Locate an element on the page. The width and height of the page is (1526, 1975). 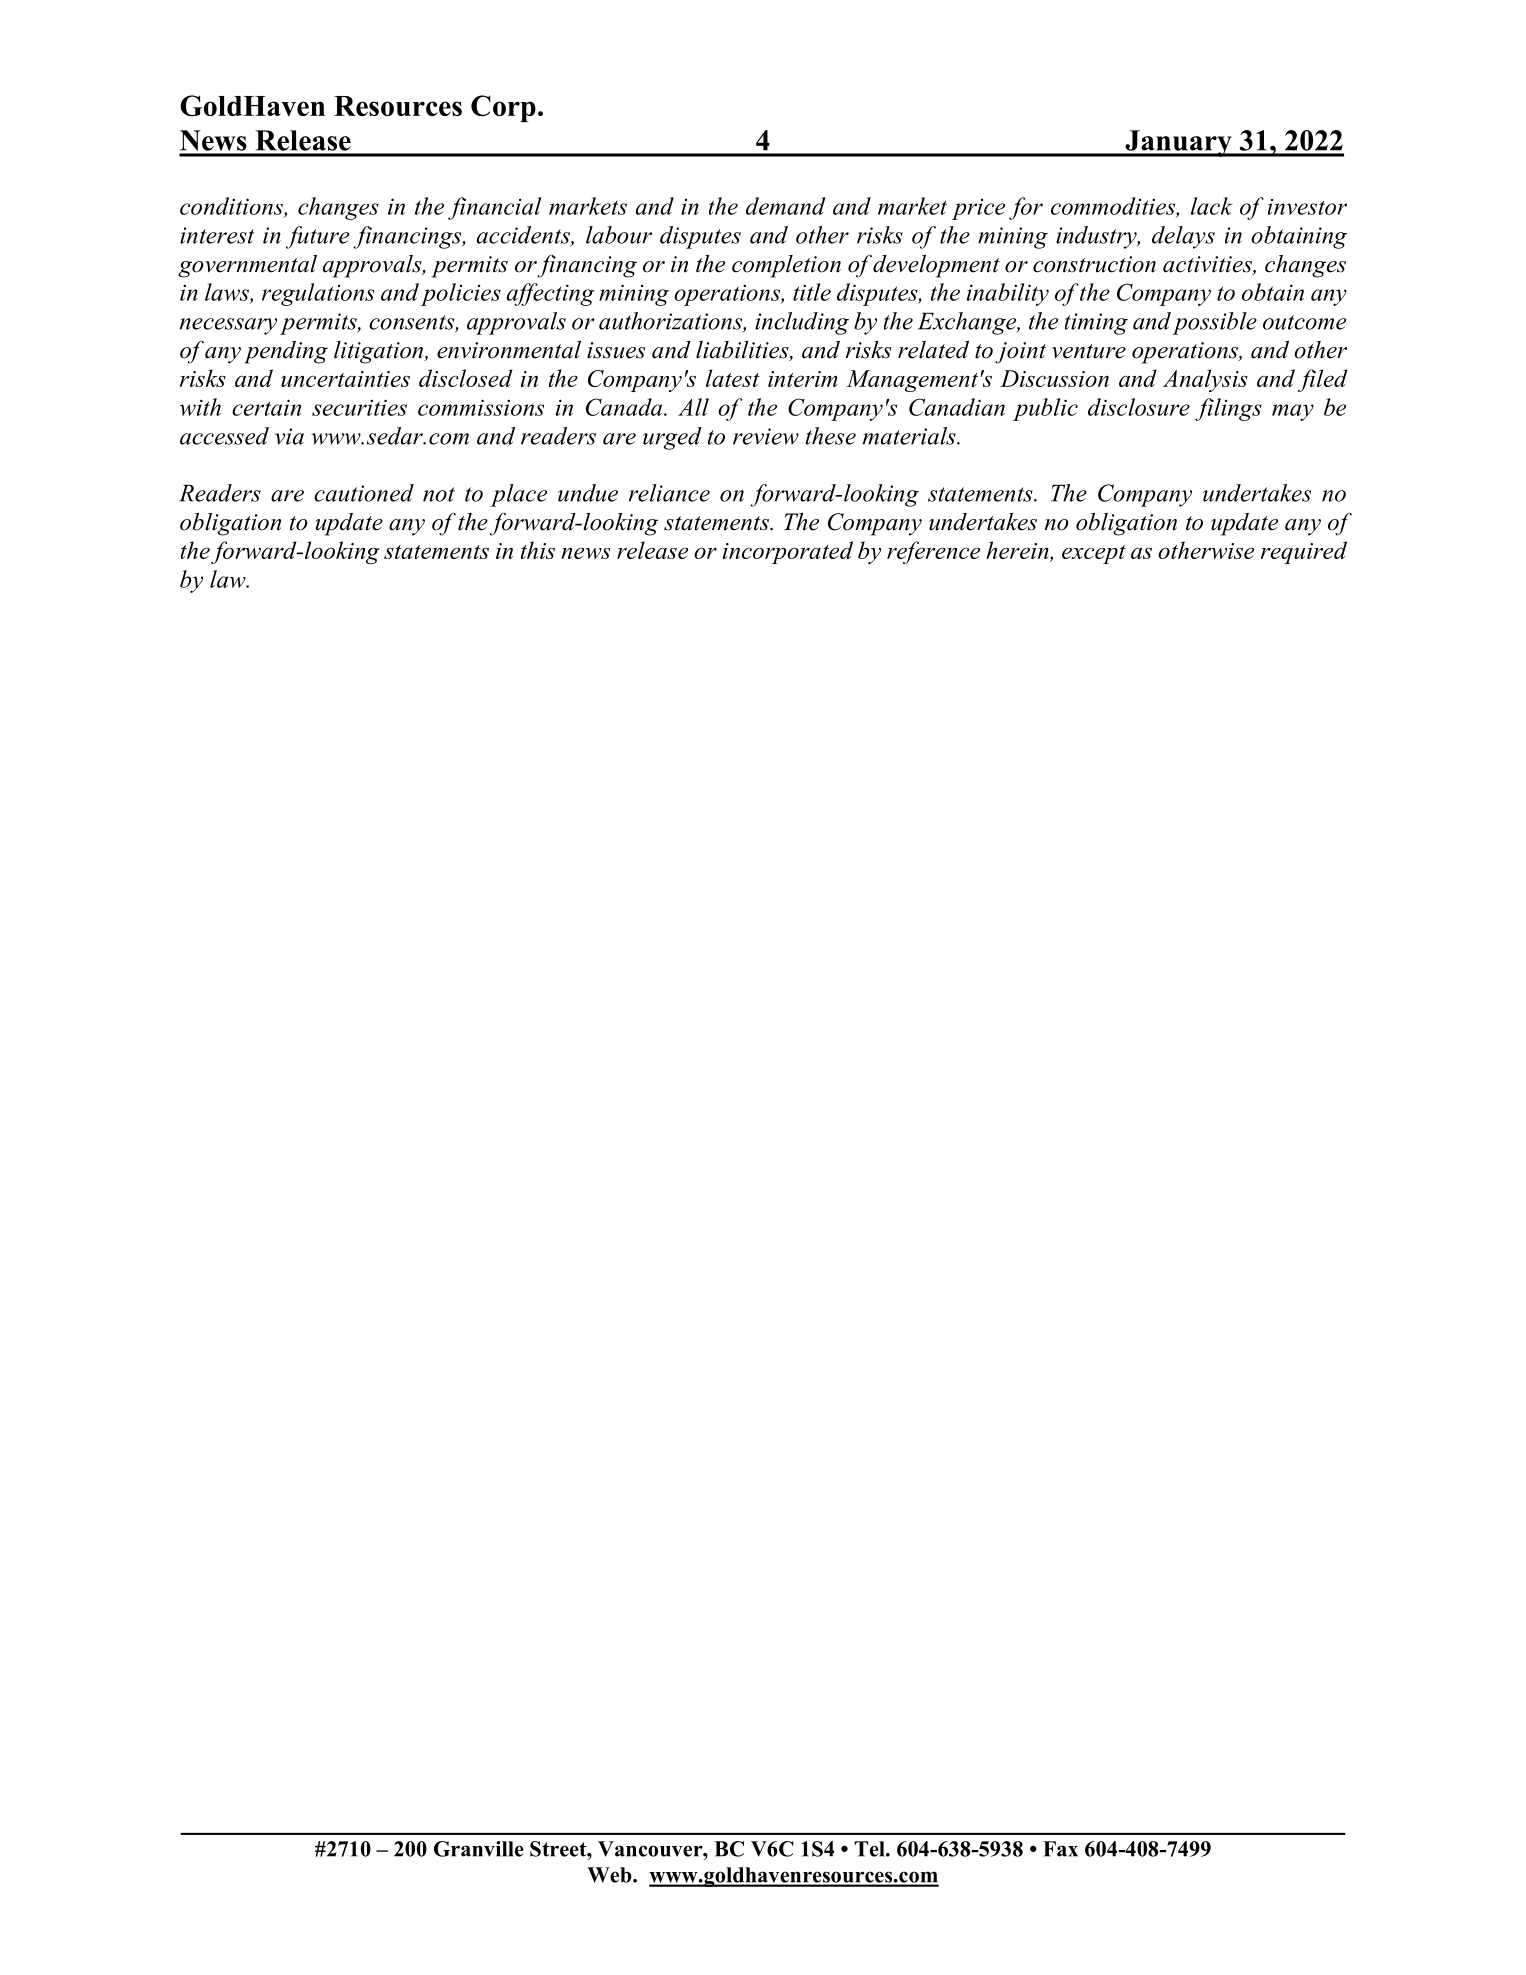
future is located at coordinates (317, 237).
